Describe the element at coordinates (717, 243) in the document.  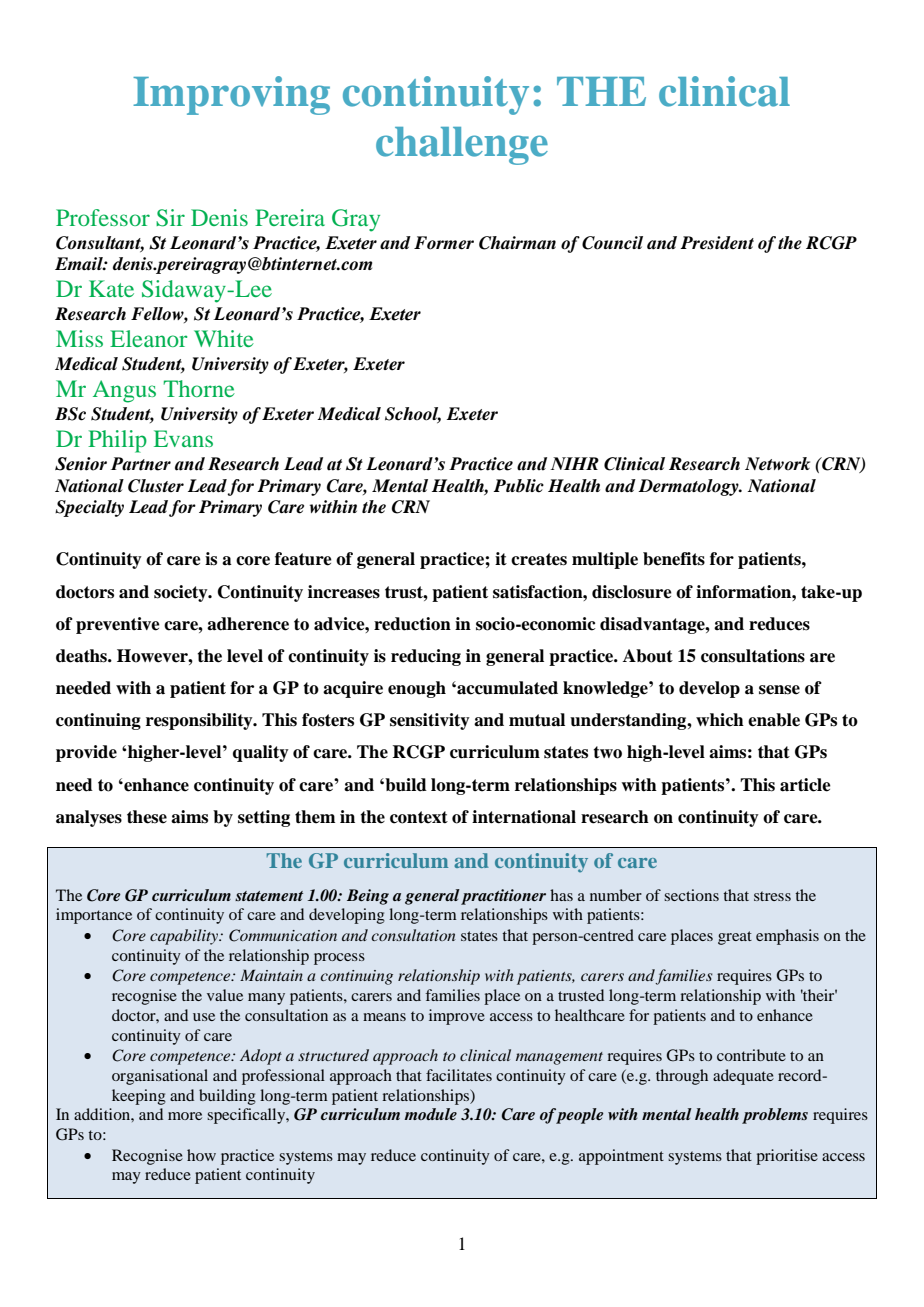
I see `President` at that location.
